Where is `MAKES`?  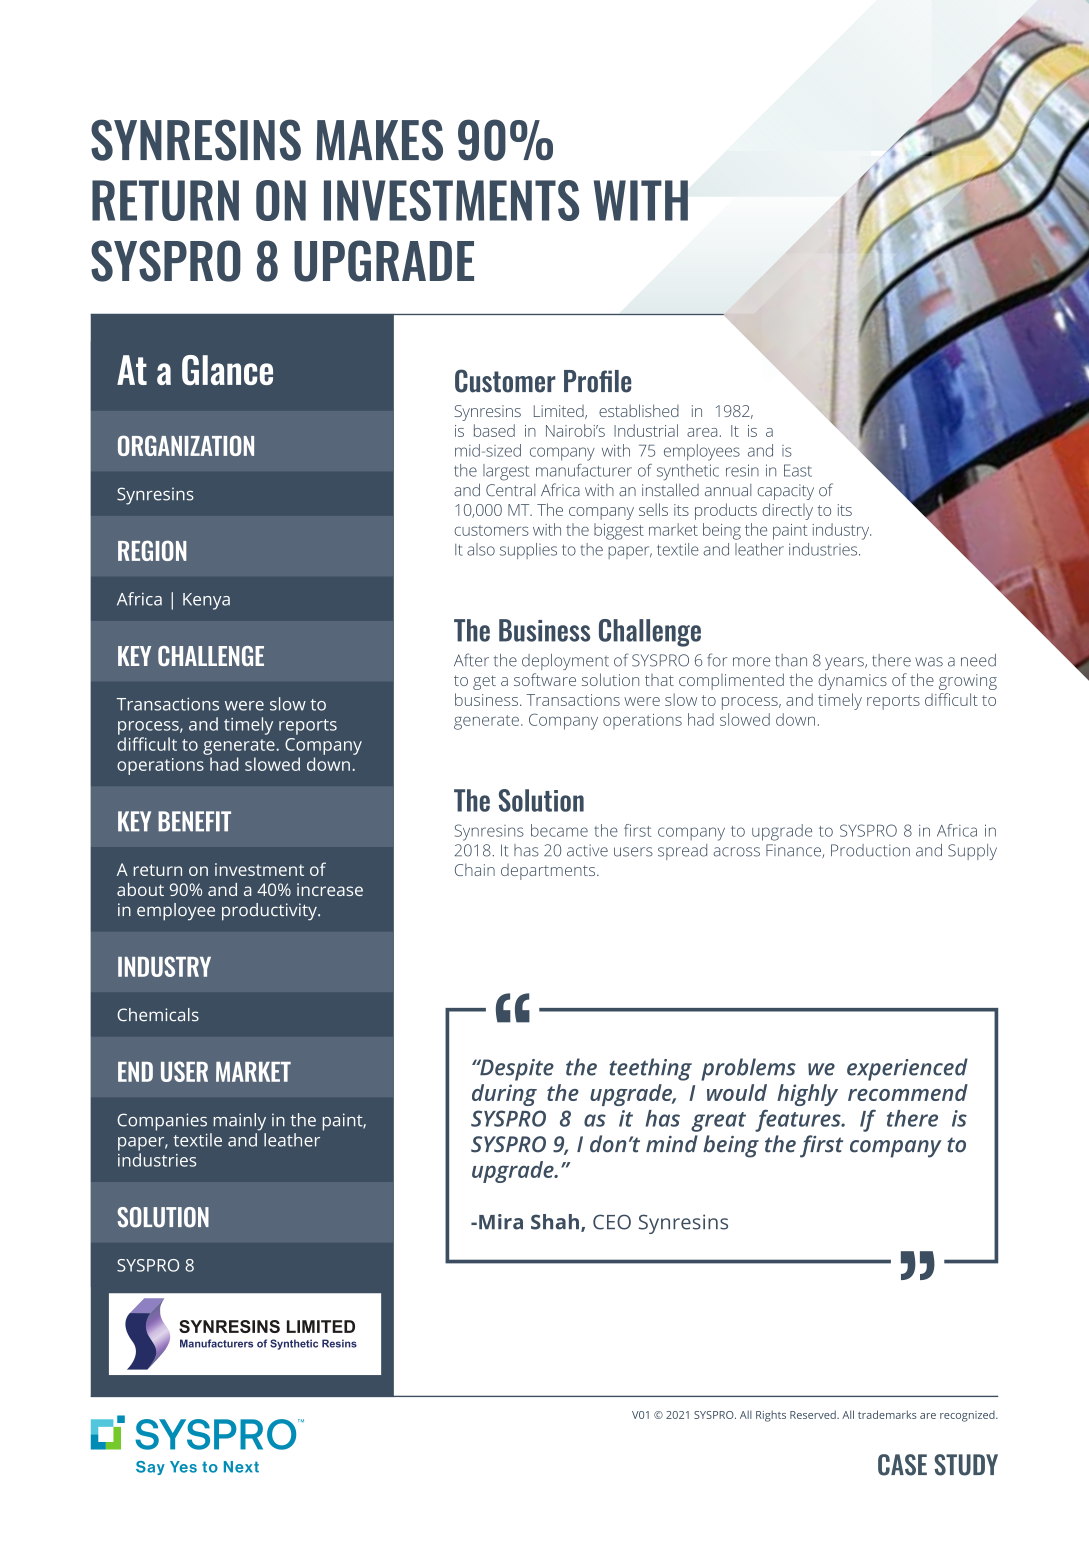 MAKES is located at coordinates (379, 140).
